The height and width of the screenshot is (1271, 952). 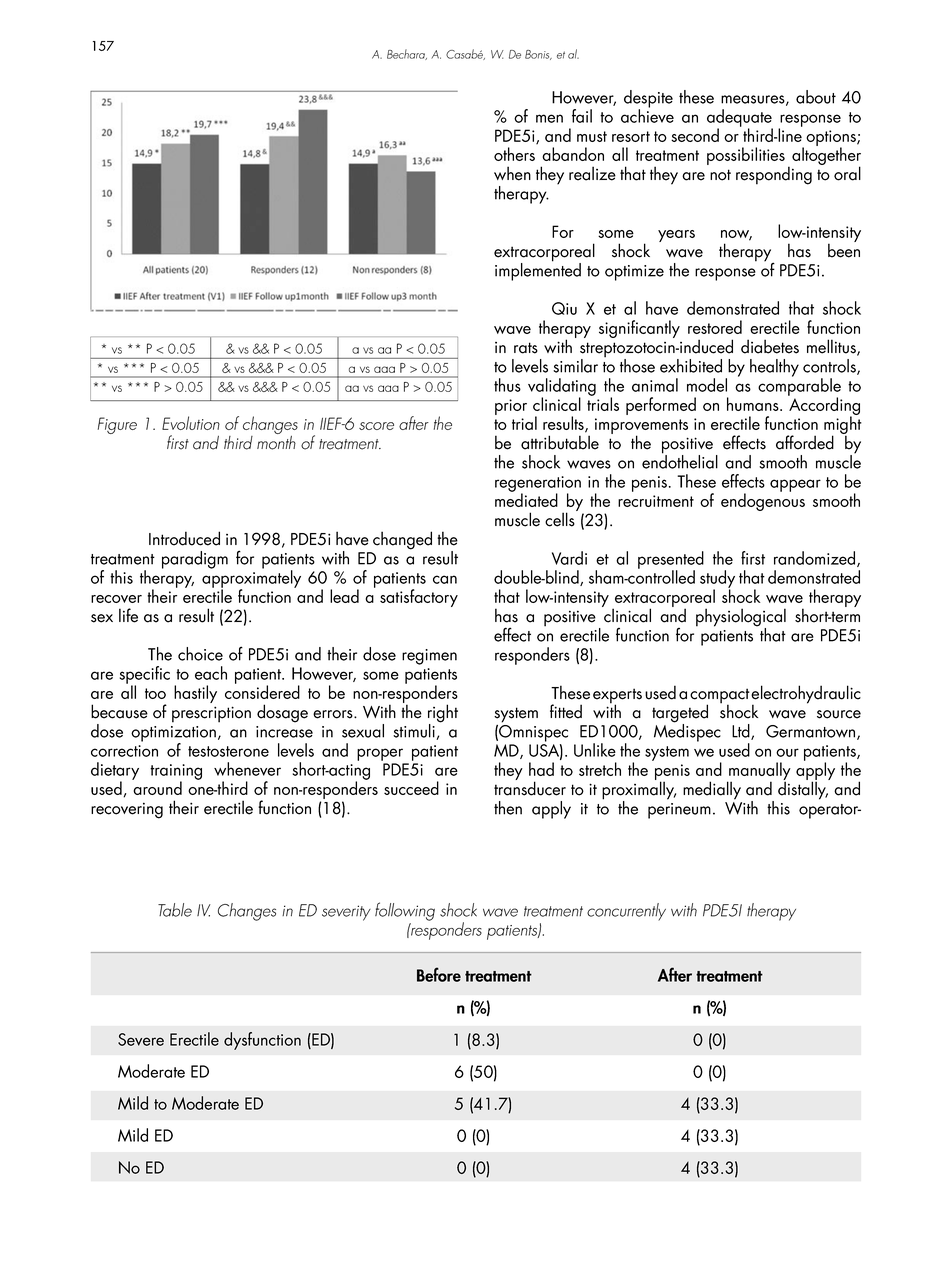 What do you see at coordinates (754, 404) in the screenshot?
I see `humans` at bounding box center [754, 404].
